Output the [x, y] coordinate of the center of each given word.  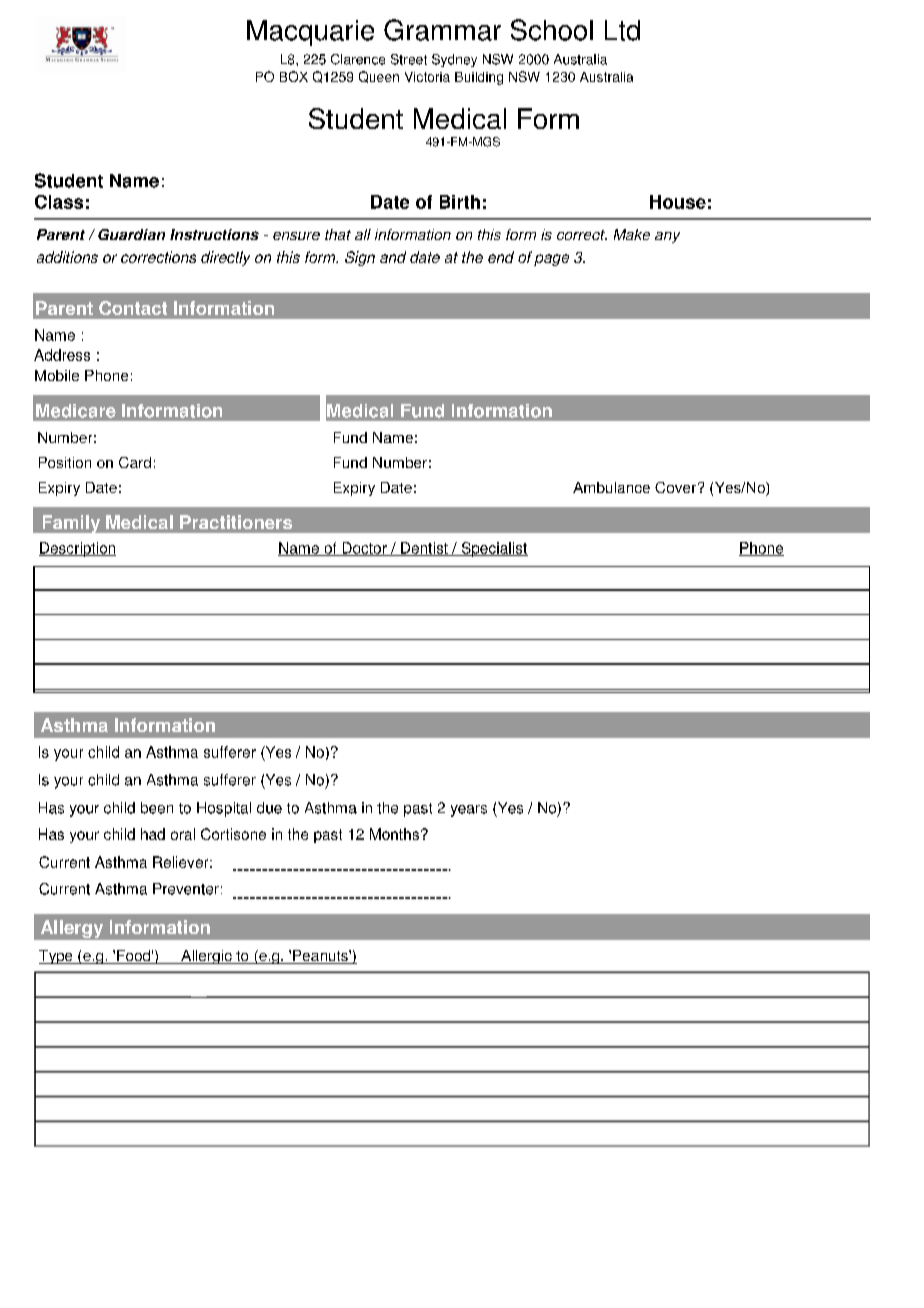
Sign [360, 258]
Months [396, 834]
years [469, 811]
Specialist [493, 549]
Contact [133, 308]
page [551, 260]
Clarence [358, 59]
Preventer [186, 889]
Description [77, 549]
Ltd [622, 30]
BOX [294, 76]
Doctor [364, 549]
